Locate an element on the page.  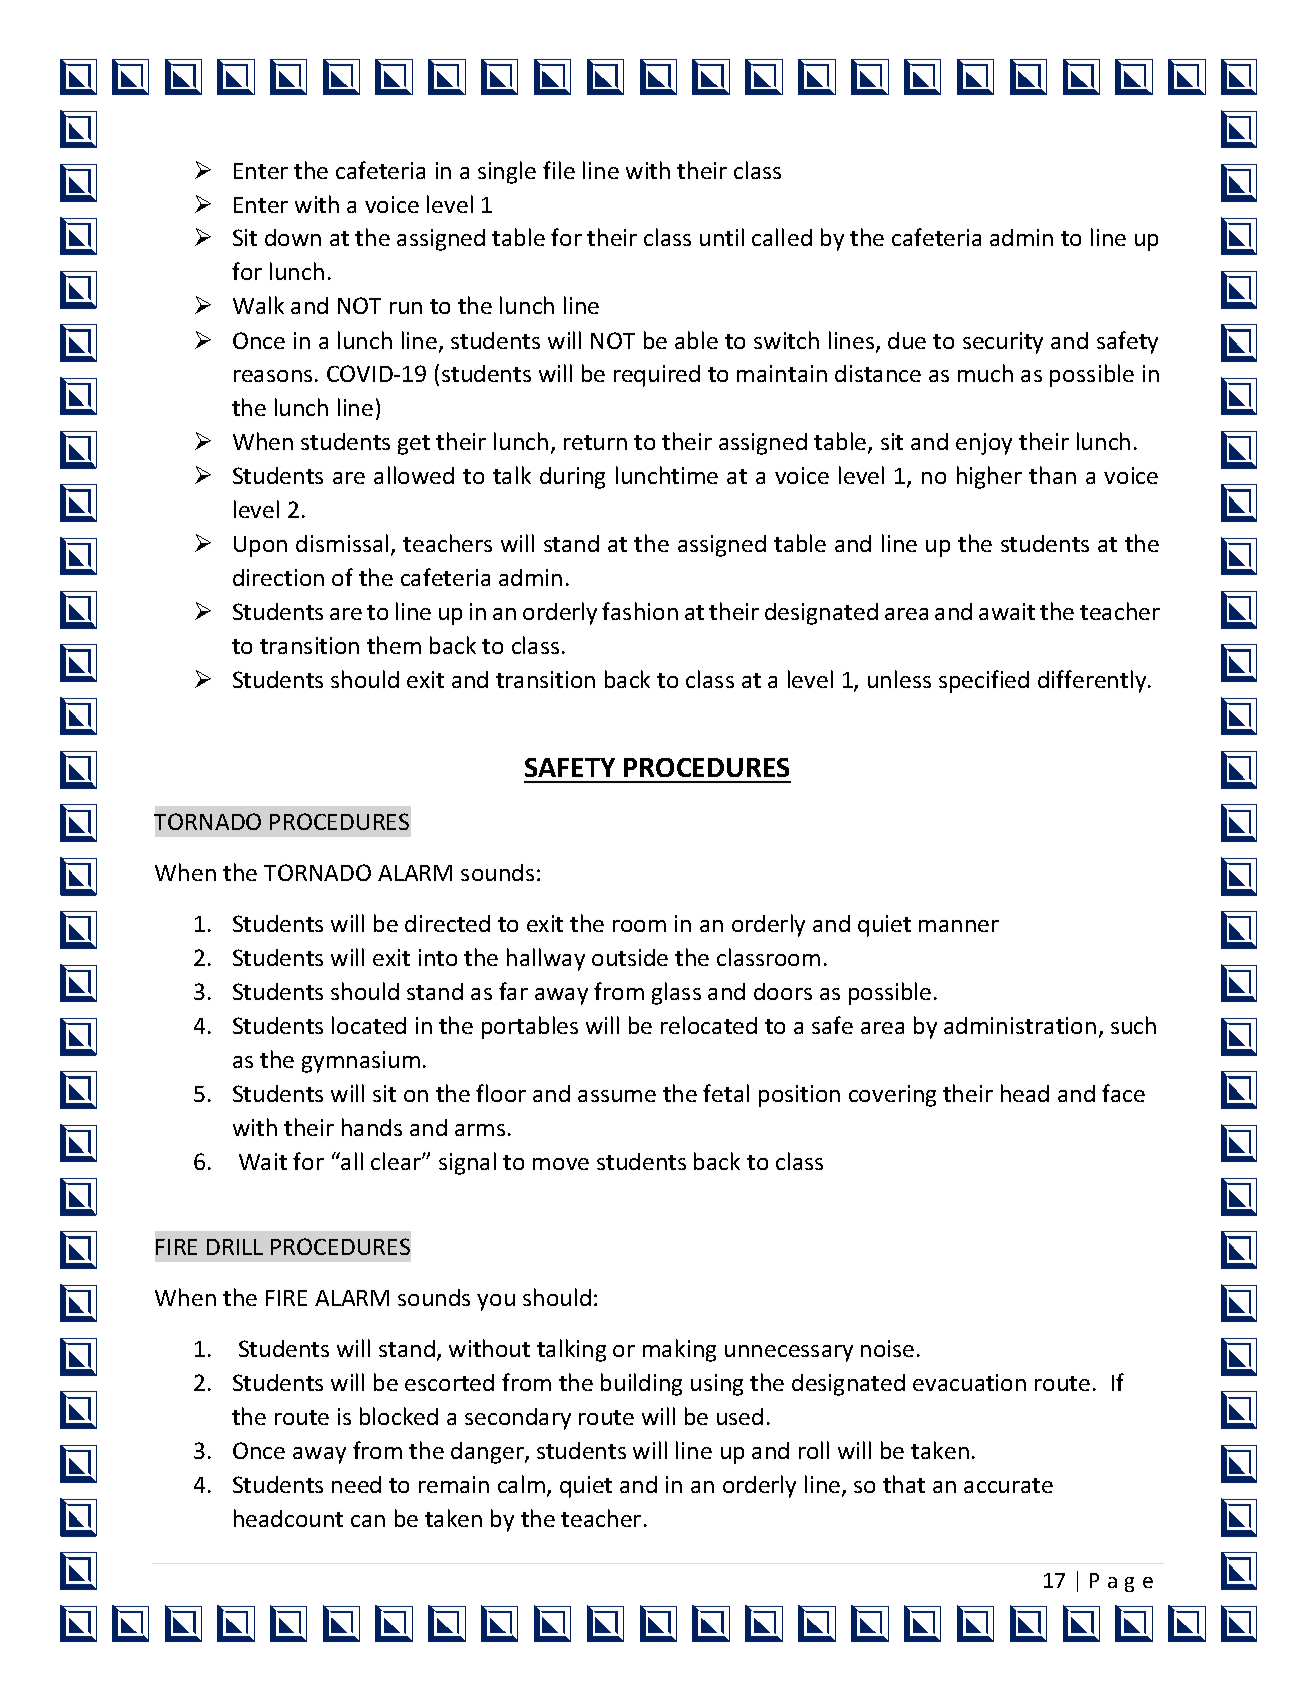
face is located at coordinates (1123, 1093).
